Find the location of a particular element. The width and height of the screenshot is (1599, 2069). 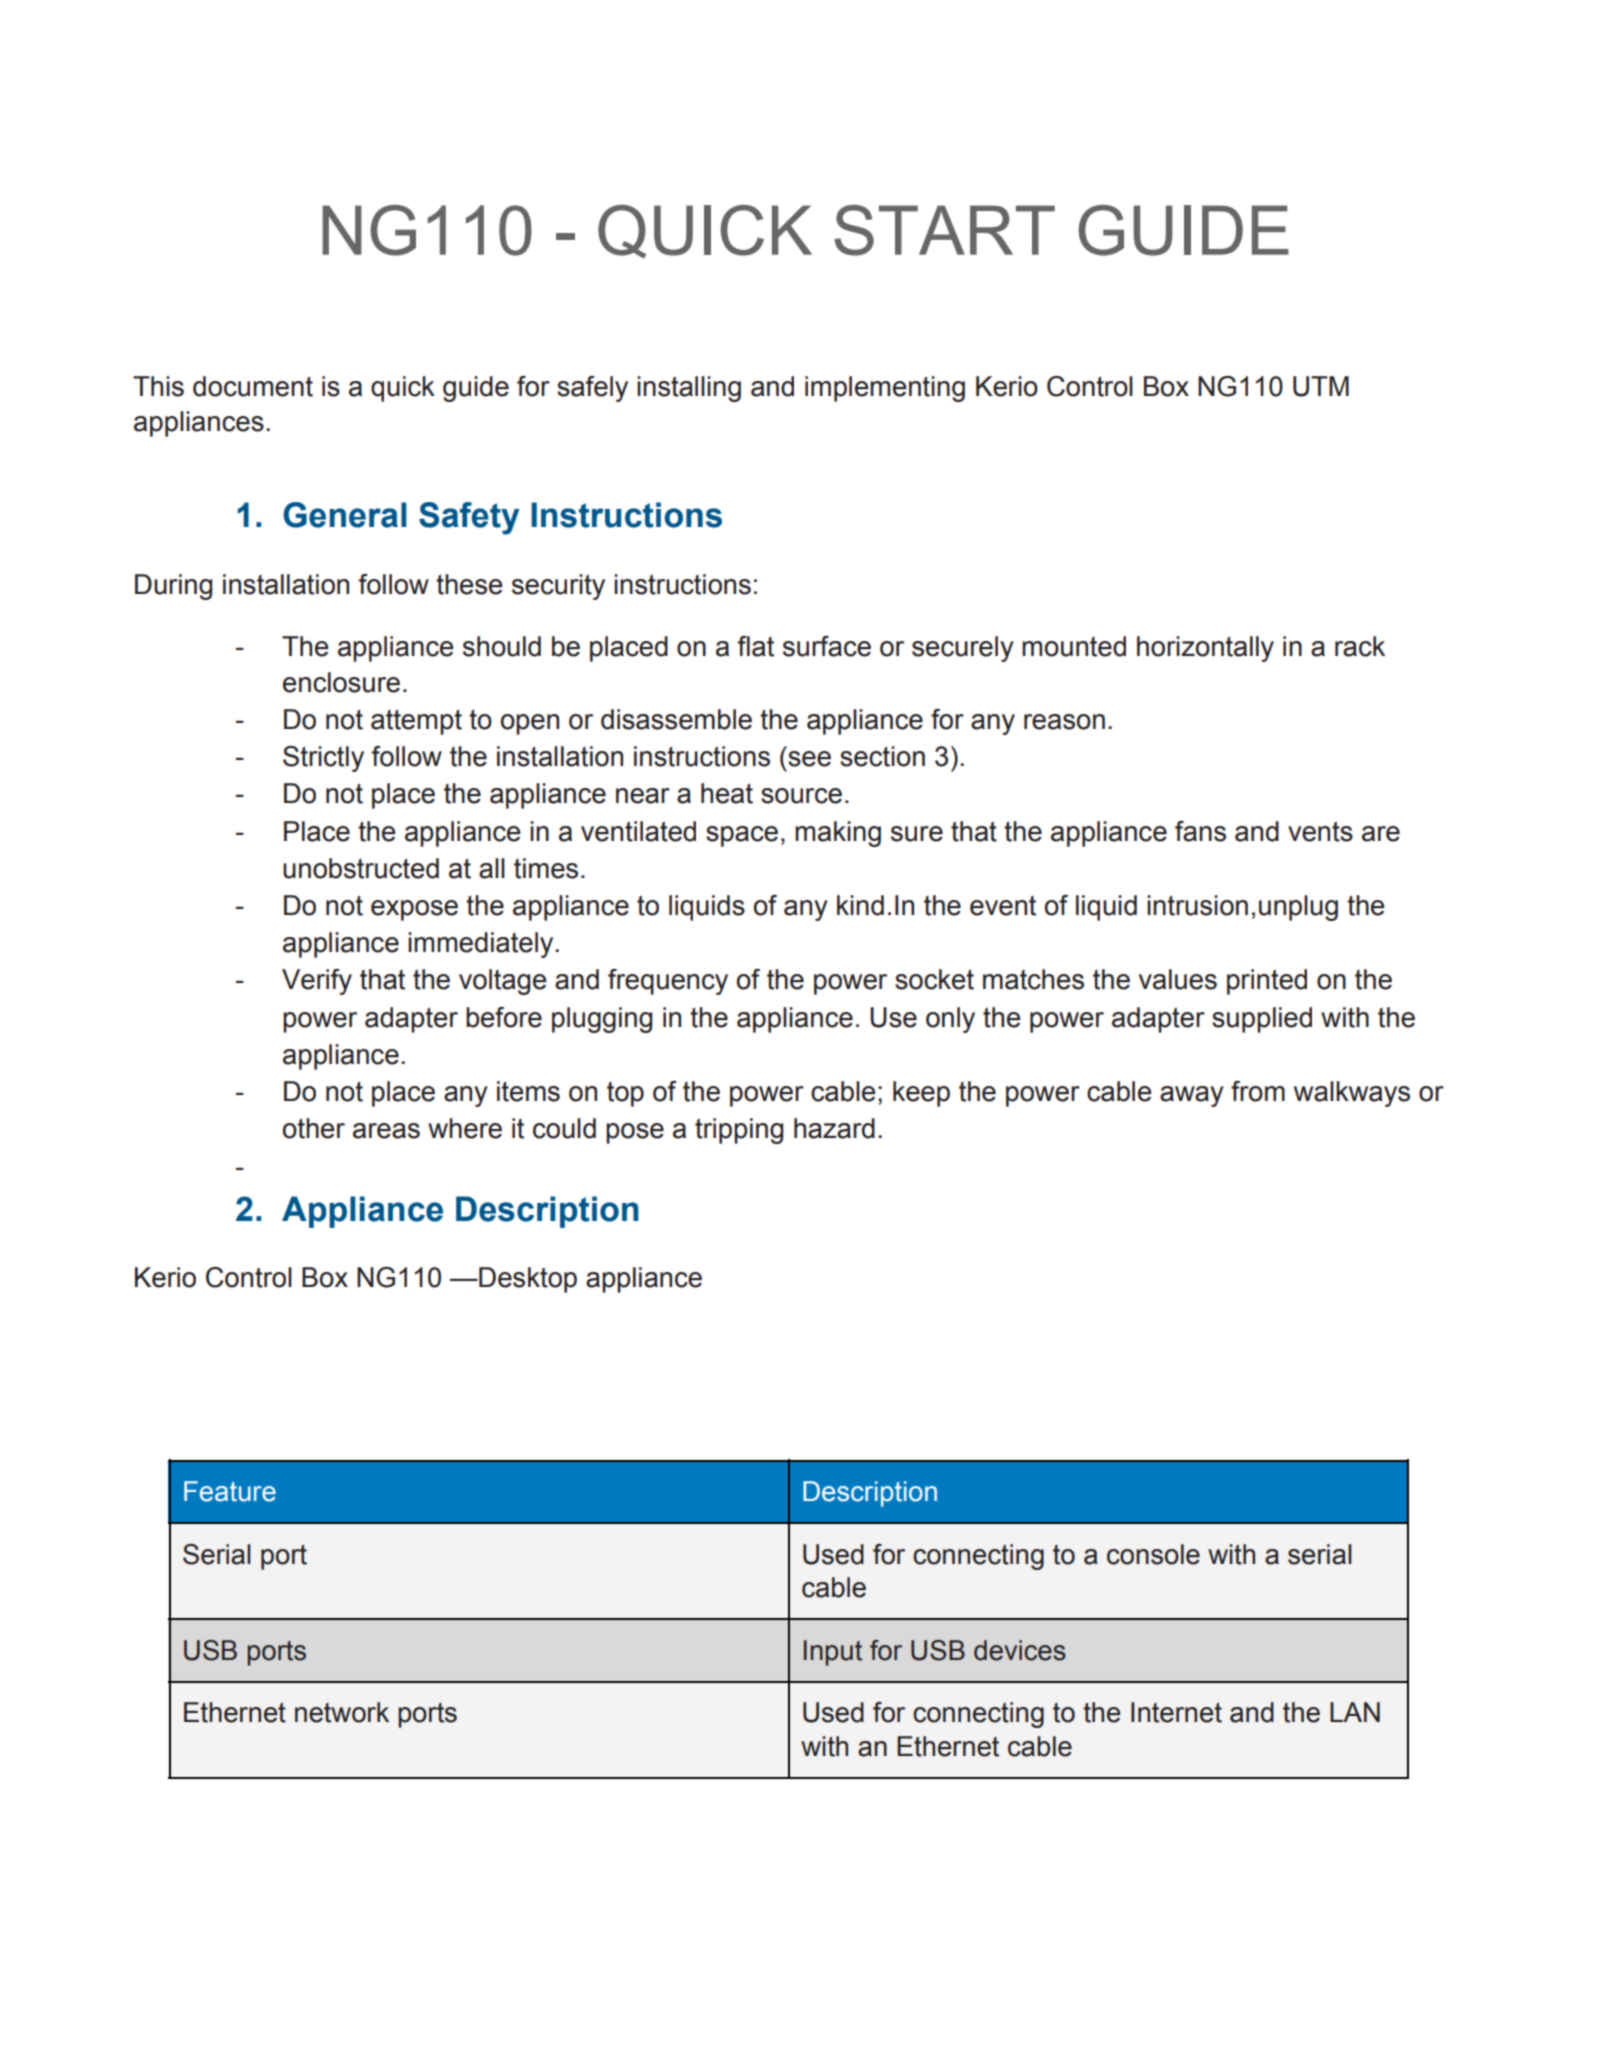

Verify is located at coordinates (317, 982).
